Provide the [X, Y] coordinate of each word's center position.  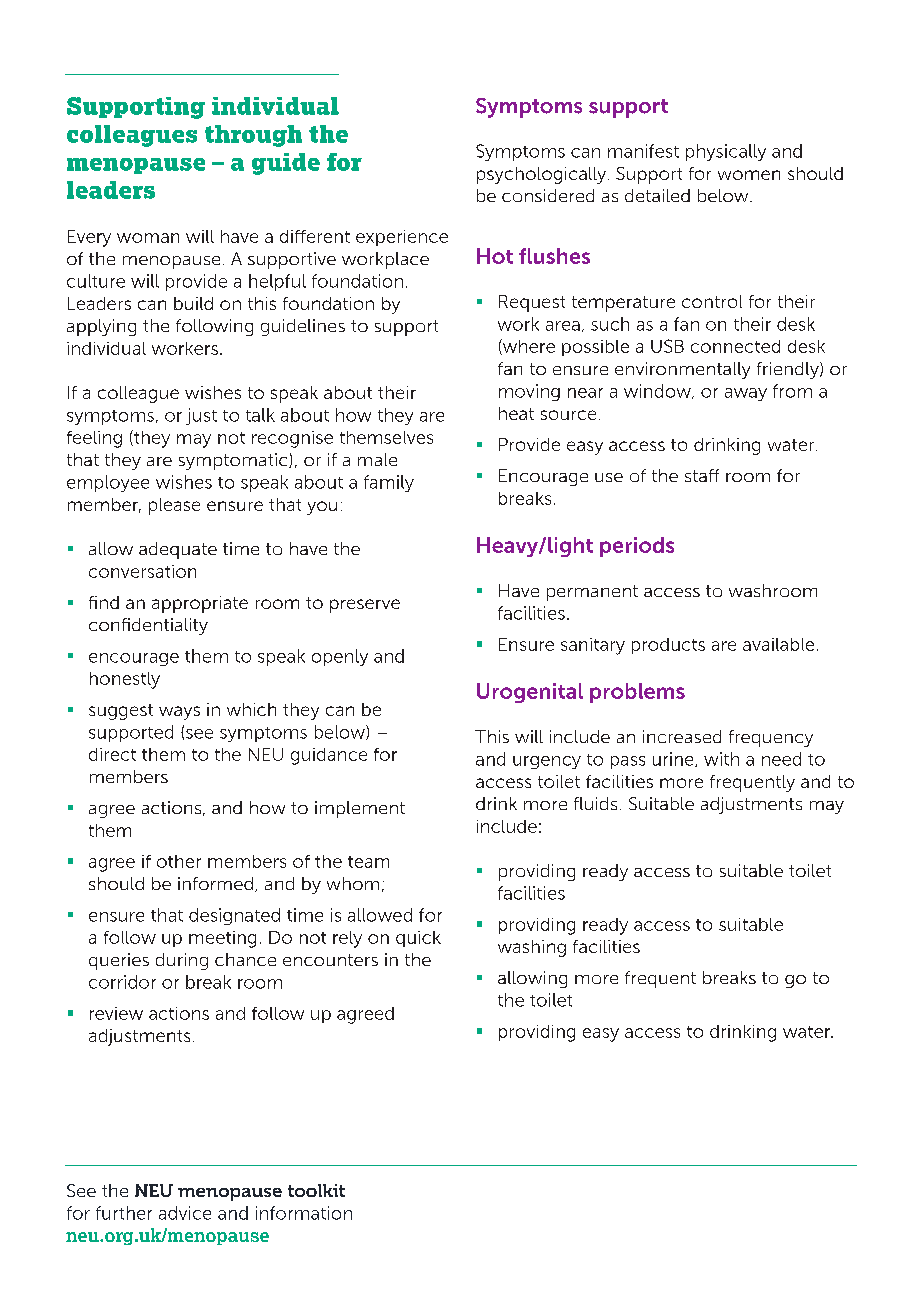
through [253, 136]
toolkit [316, 1190]
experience [402, 238]
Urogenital [530, 693]
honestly [125, 680]
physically [726, 152]
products [668, 646]
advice [185, 1213]
